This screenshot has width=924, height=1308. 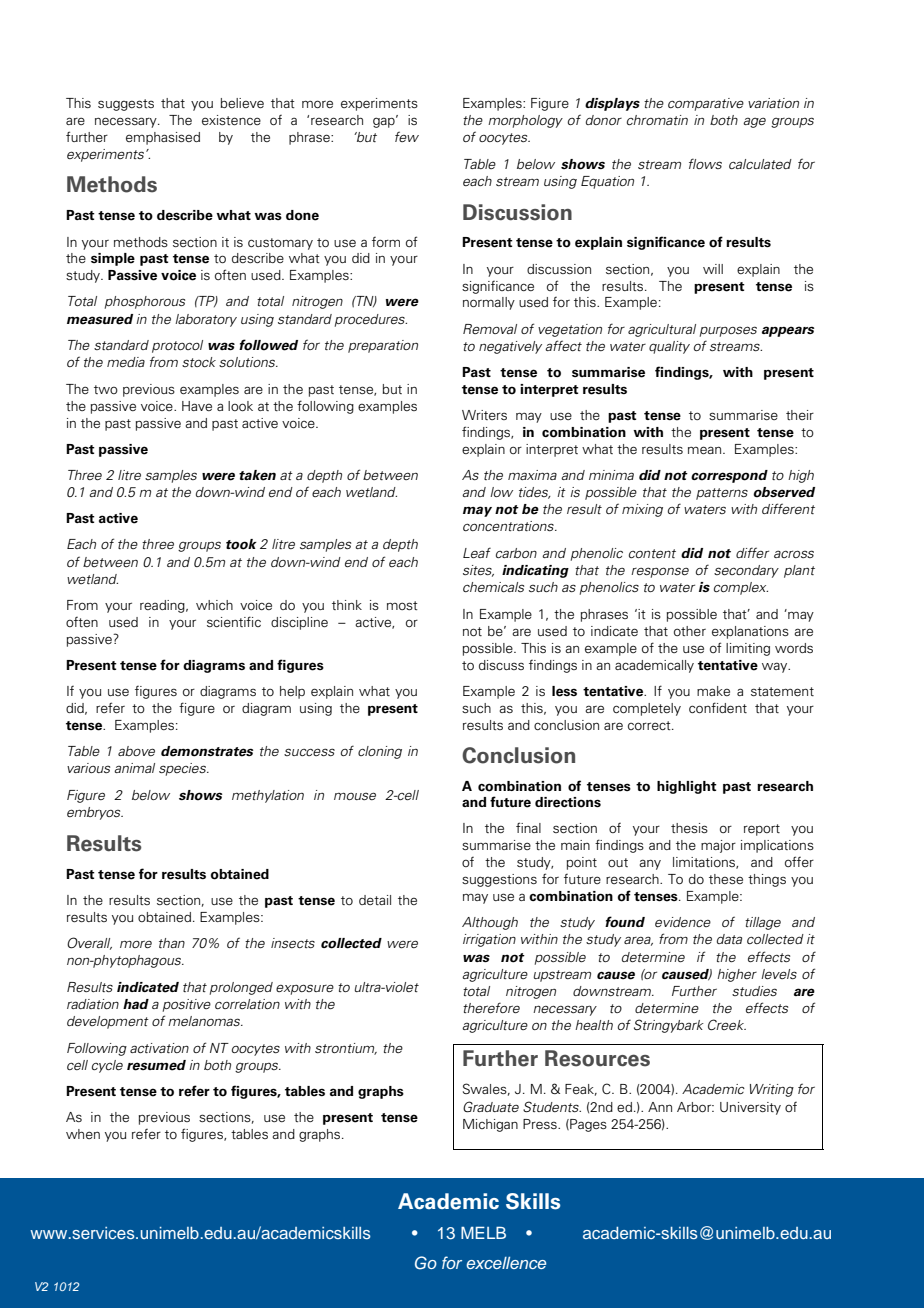 I want to click on resumed, so click(x=156, y=1065).
